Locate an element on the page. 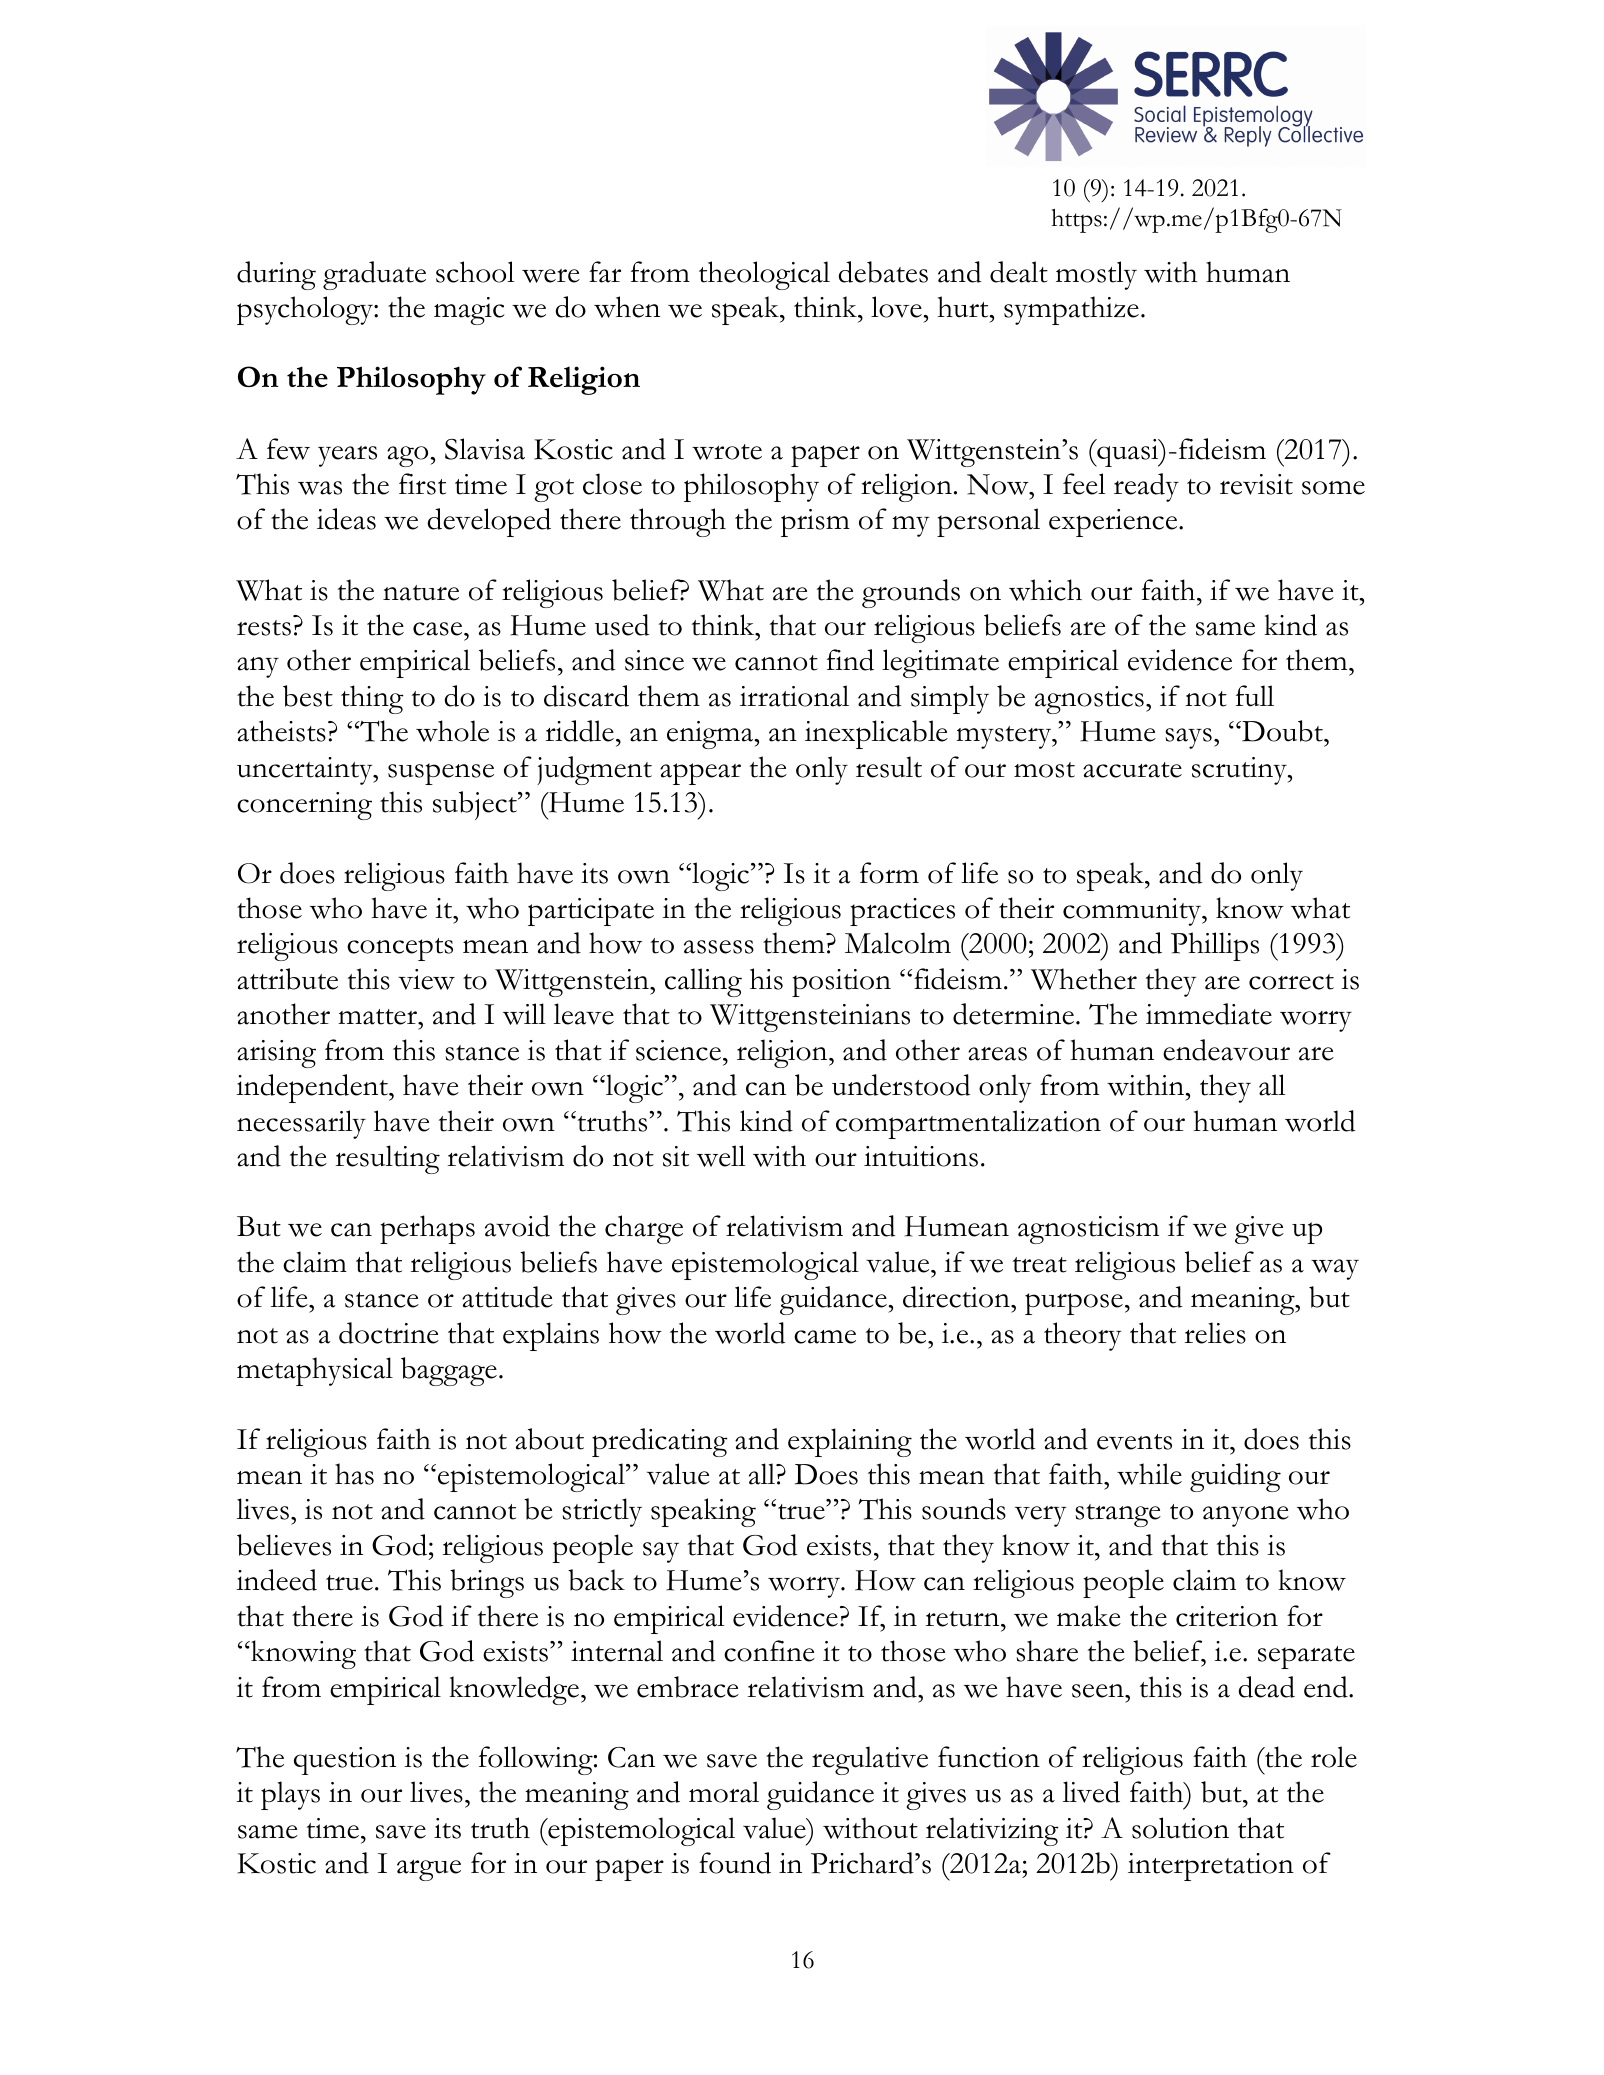  graduate is located at coordinates (374, 275).
